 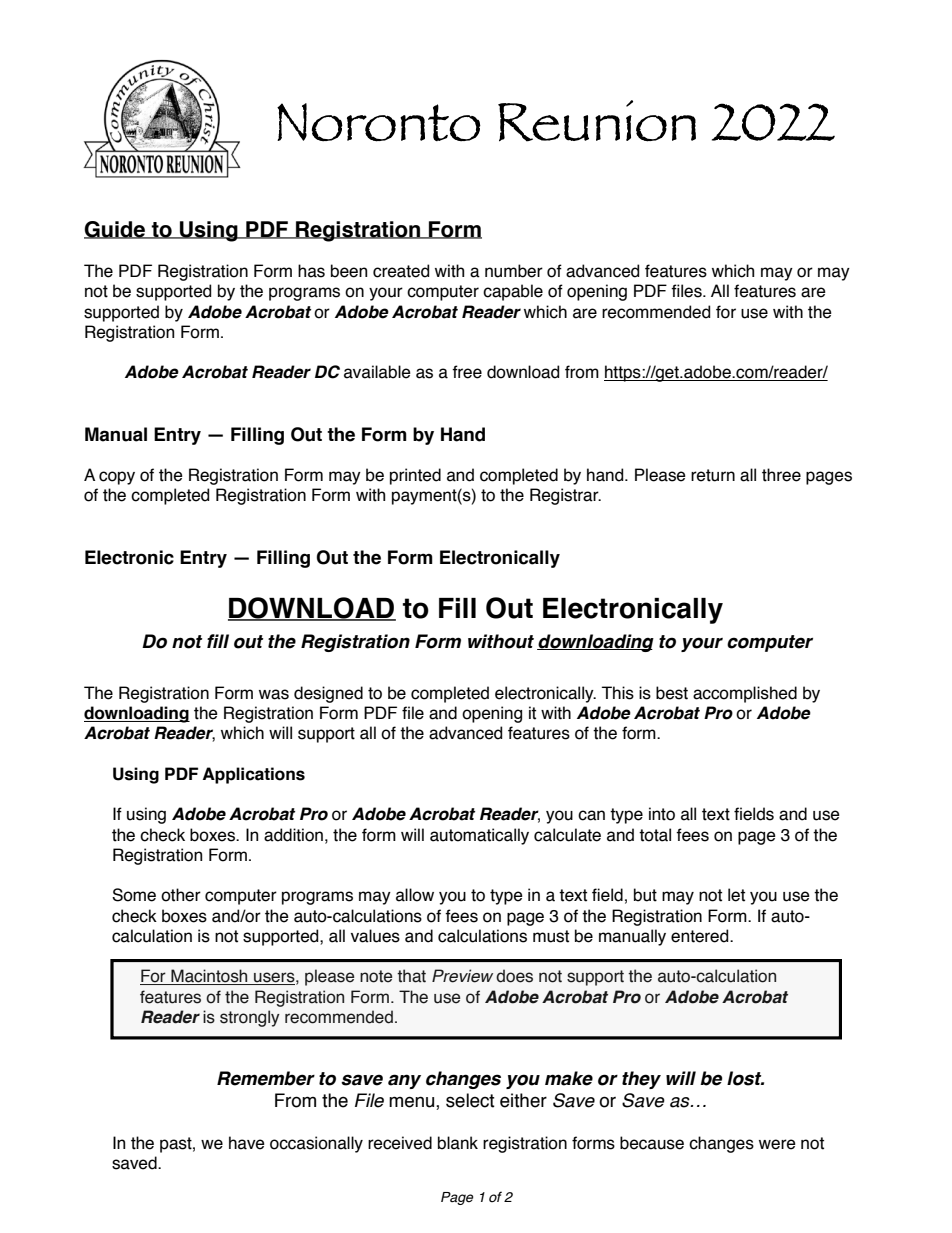 I want to click on was, so click(x=274, y=694).
